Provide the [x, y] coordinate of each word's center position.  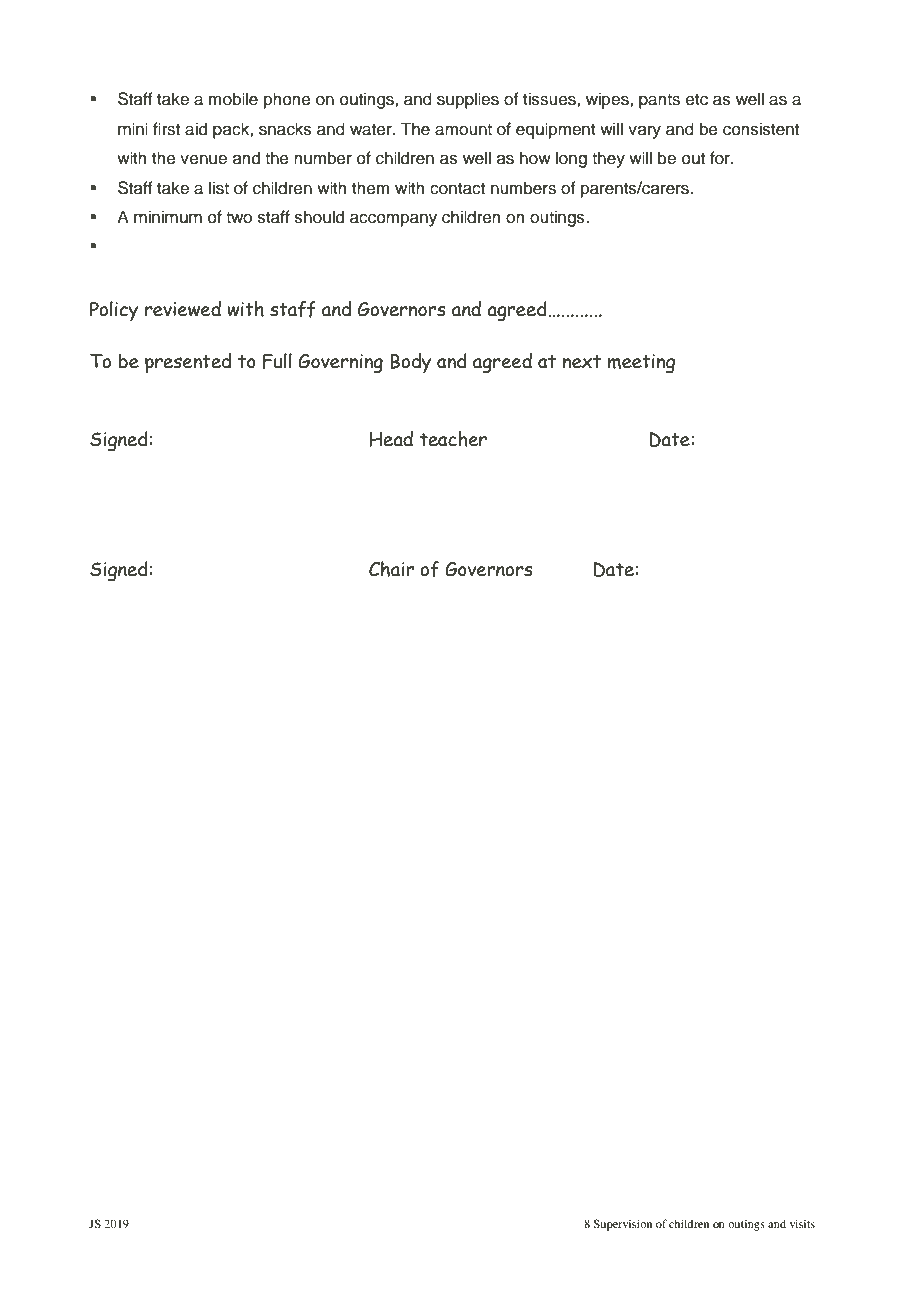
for [721, 158]
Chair [391, 569]
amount [463, 130]
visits [802, 1223]
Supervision [622, 1225]
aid [196, 129]
